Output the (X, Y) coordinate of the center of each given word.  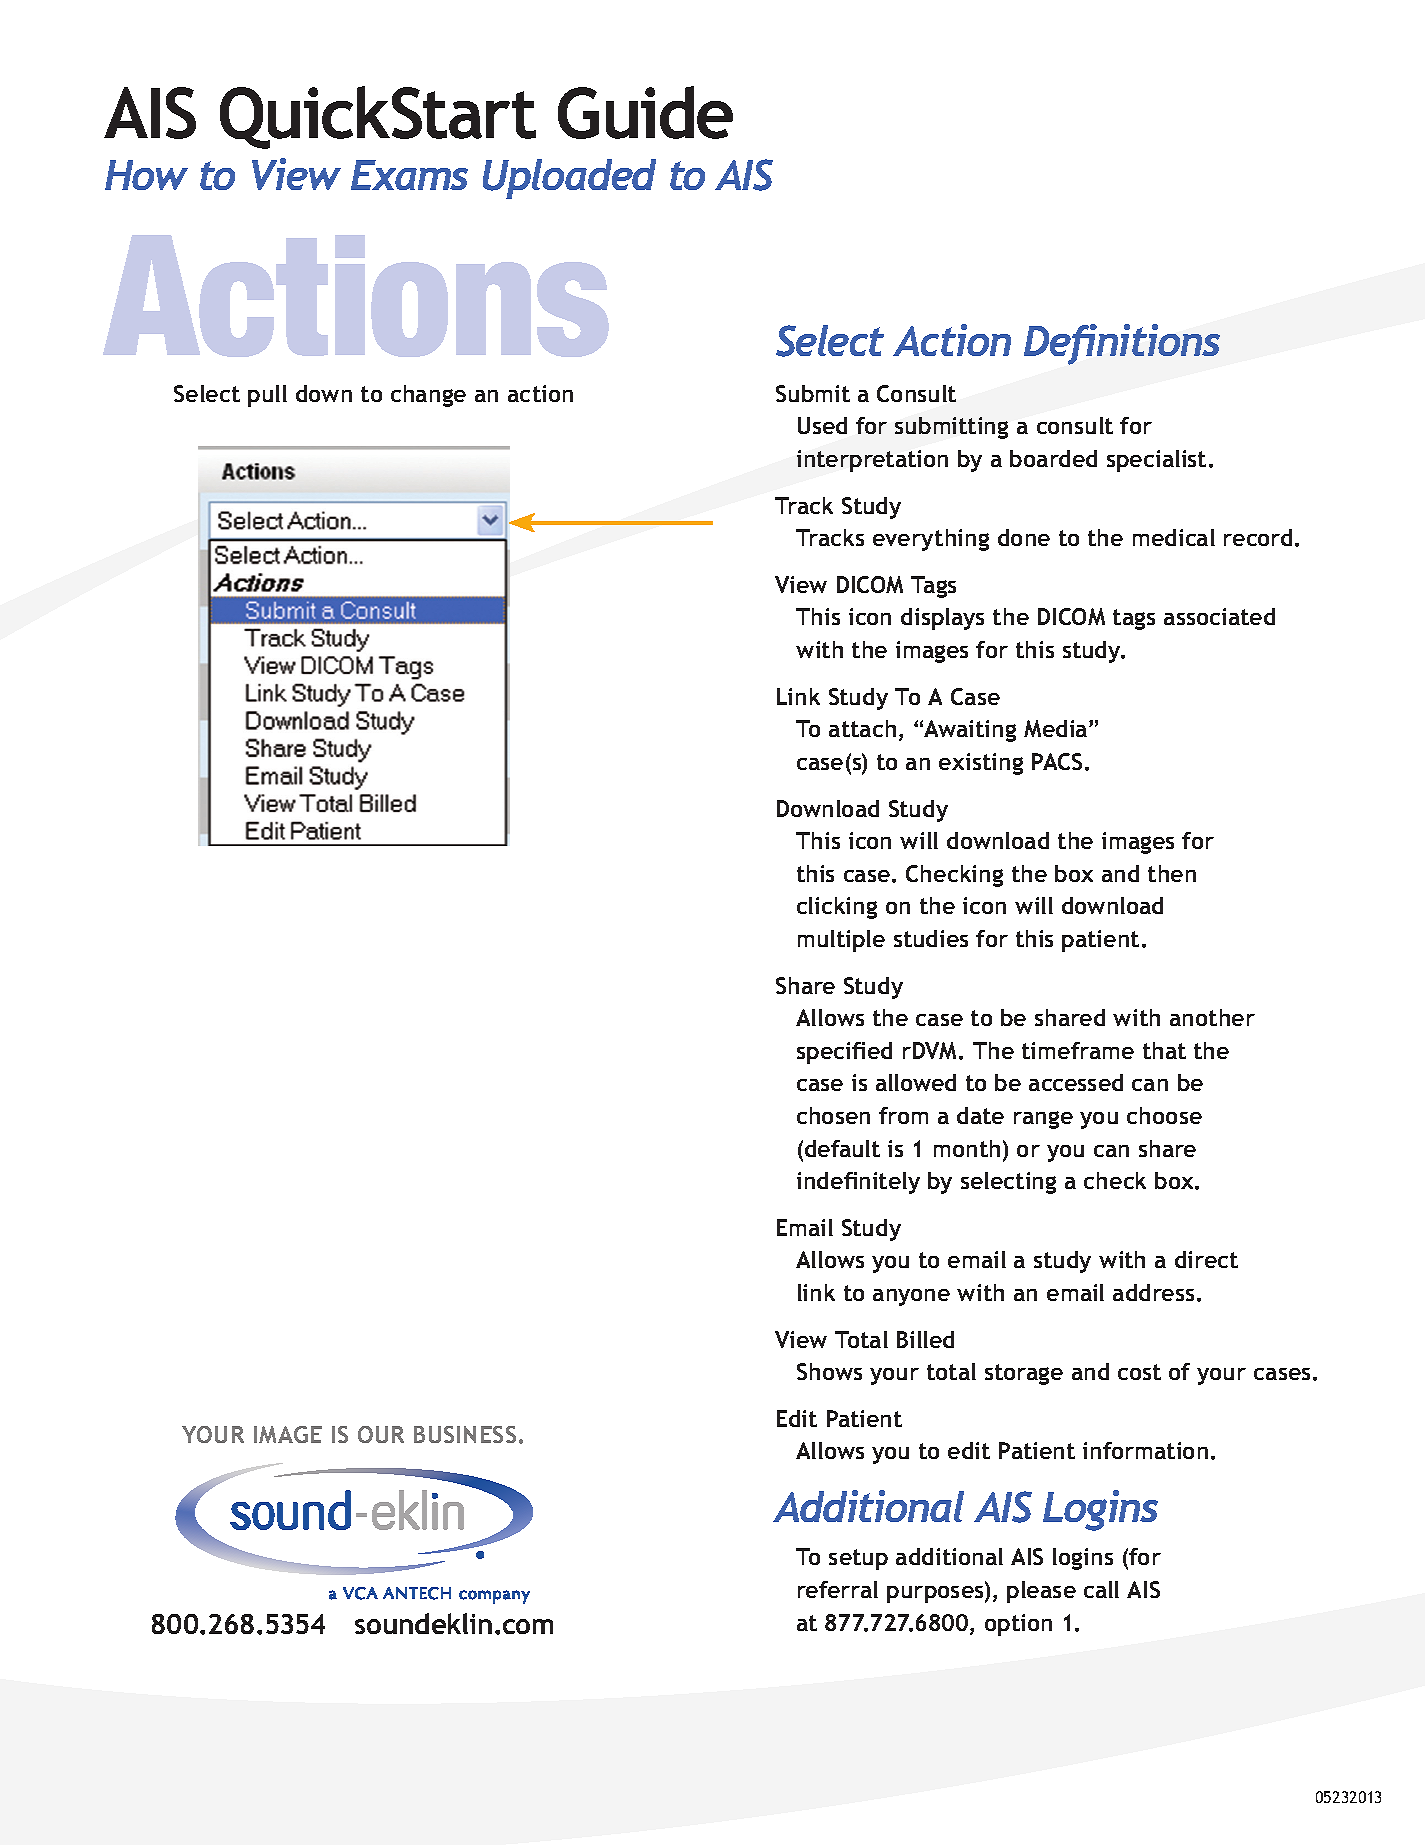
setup (858, 1559)
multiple (841, 941)
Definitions (1122, 344)
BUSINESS (465, 1434)
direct (1206, 1259)
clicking (837, 908)
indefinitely (858, 1183)
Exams (409, 175)
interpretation (872, 461)
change (428, 396)
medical (1174, 537)
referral (838, 1589)
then (1172, 873)
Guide (645, 112)
